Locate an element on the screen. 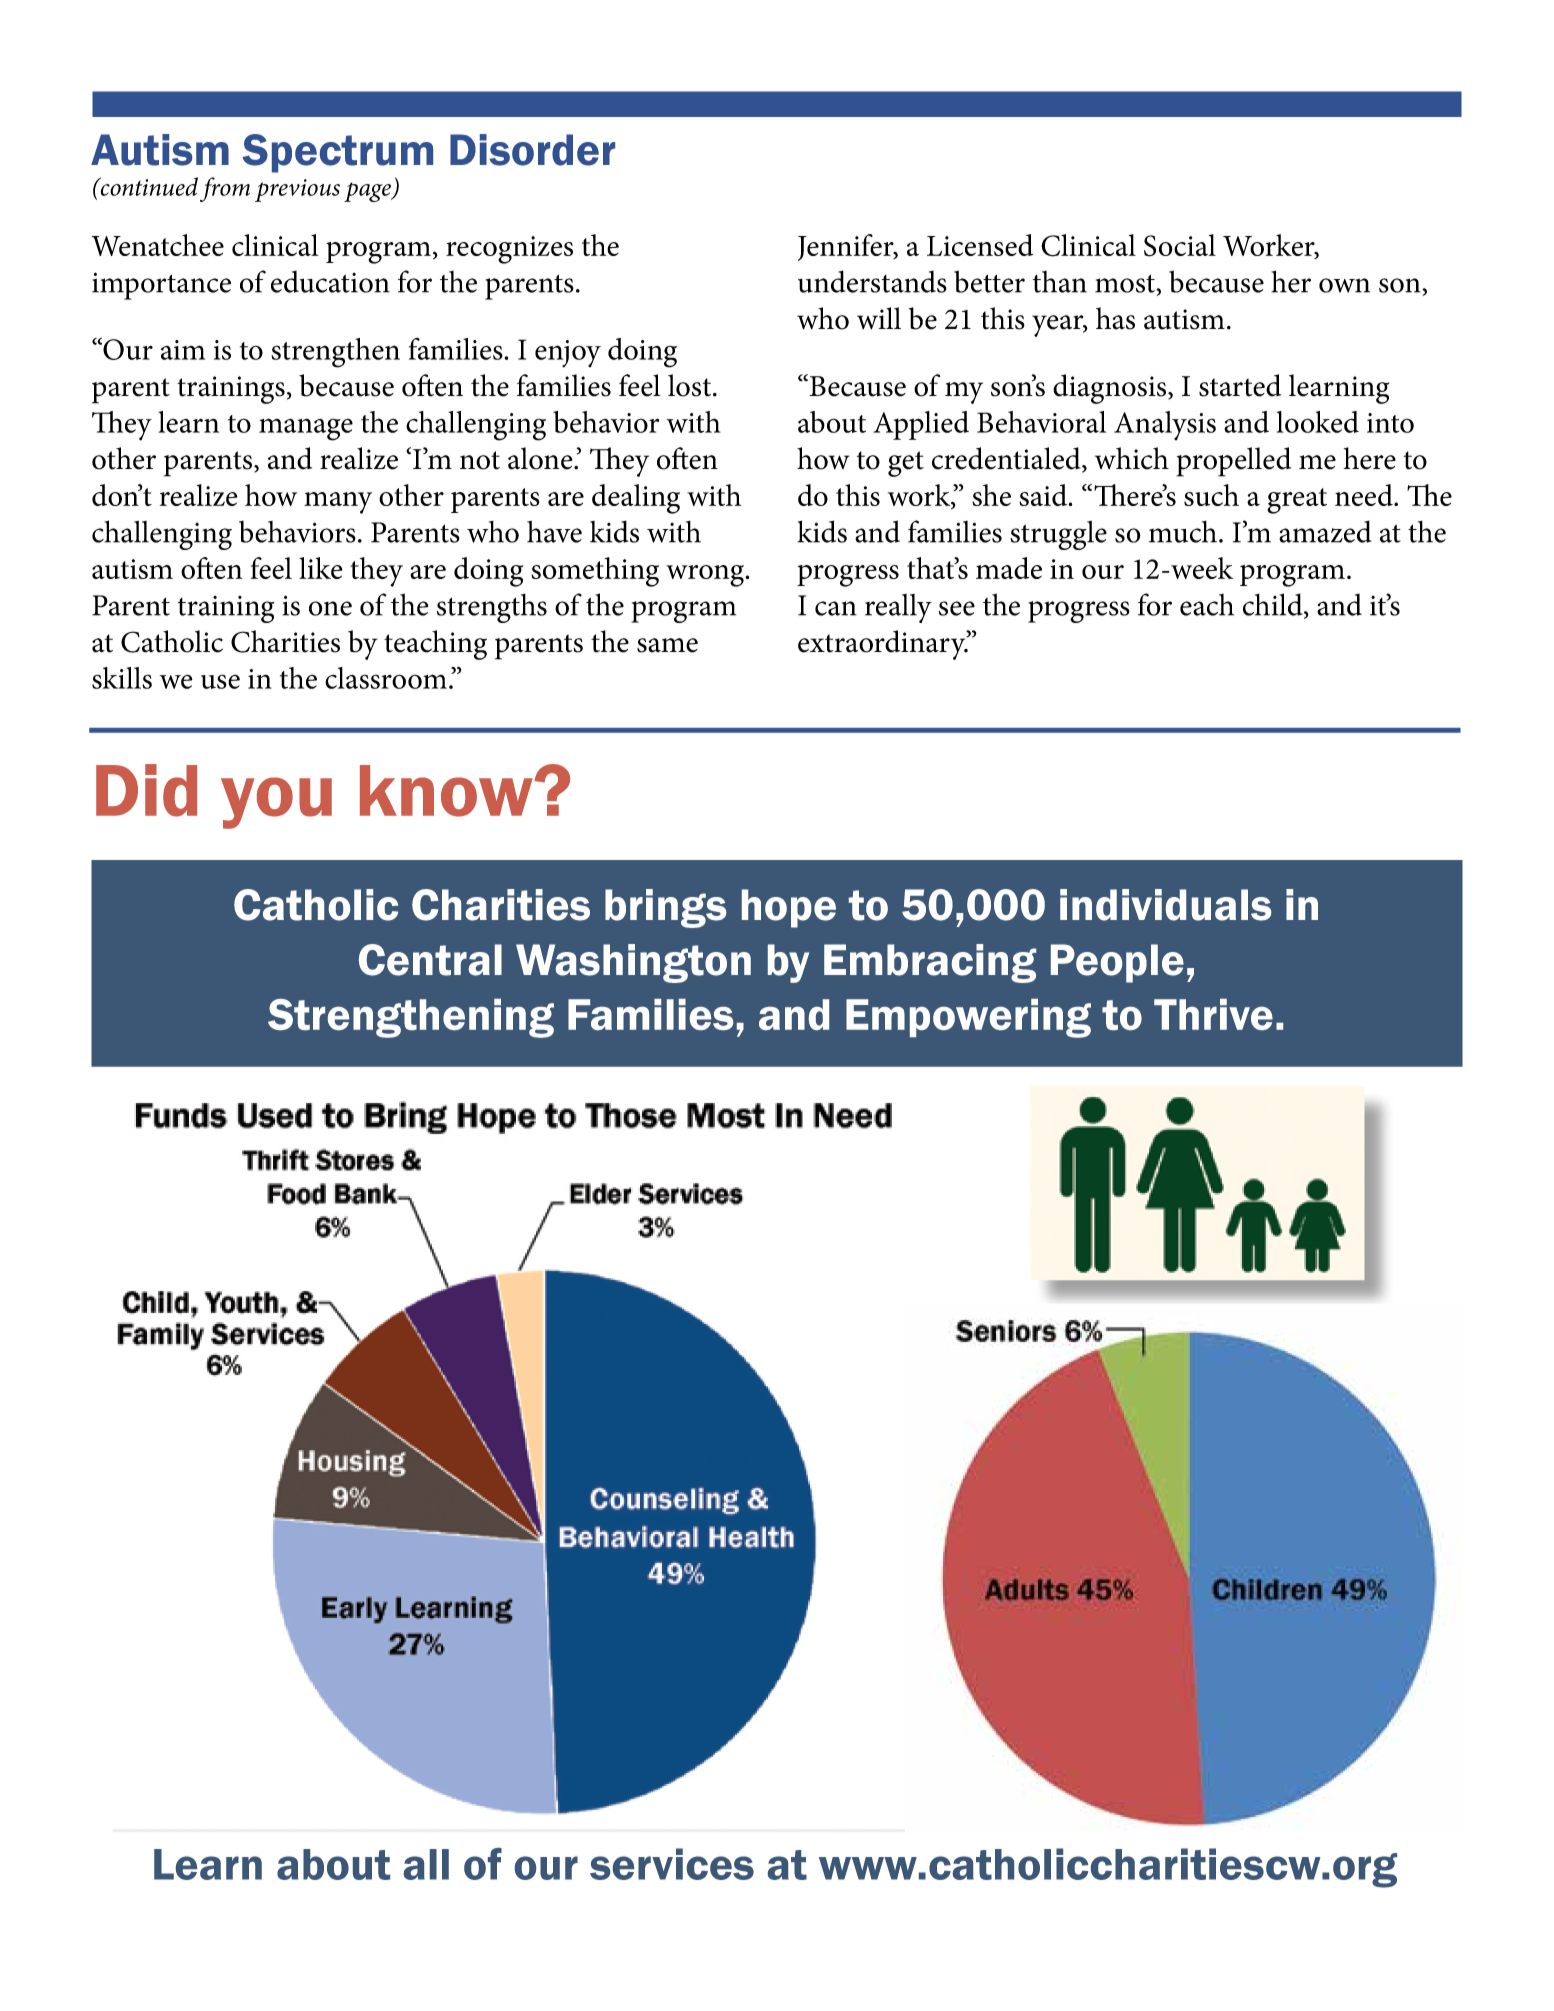 Image resolution: width=1554 pixels, height=2011 pixels. Social is located at coordinates (1180, 245).
